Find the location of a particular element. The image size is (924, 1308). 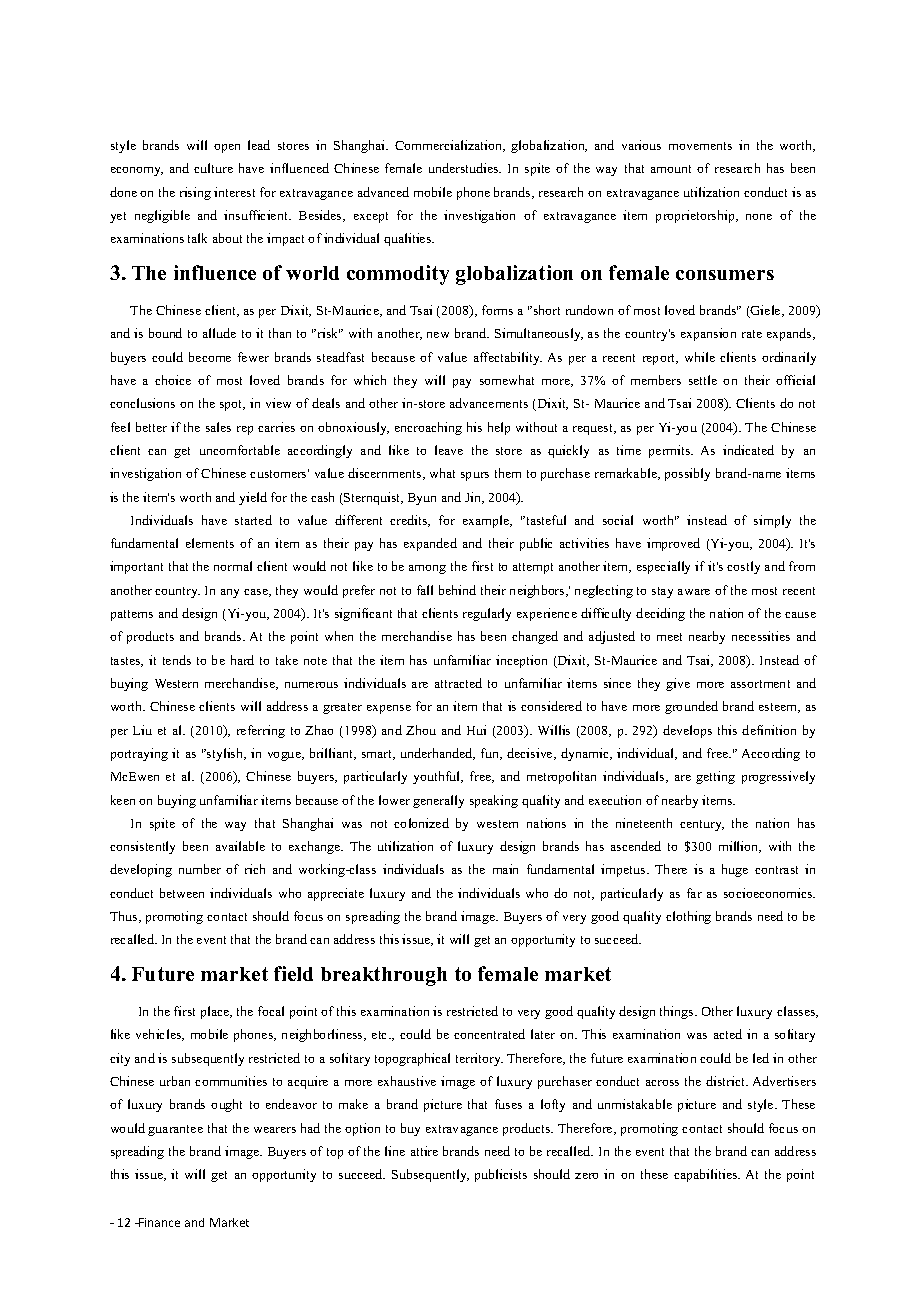

tends is located at coordinates (177, 660).
